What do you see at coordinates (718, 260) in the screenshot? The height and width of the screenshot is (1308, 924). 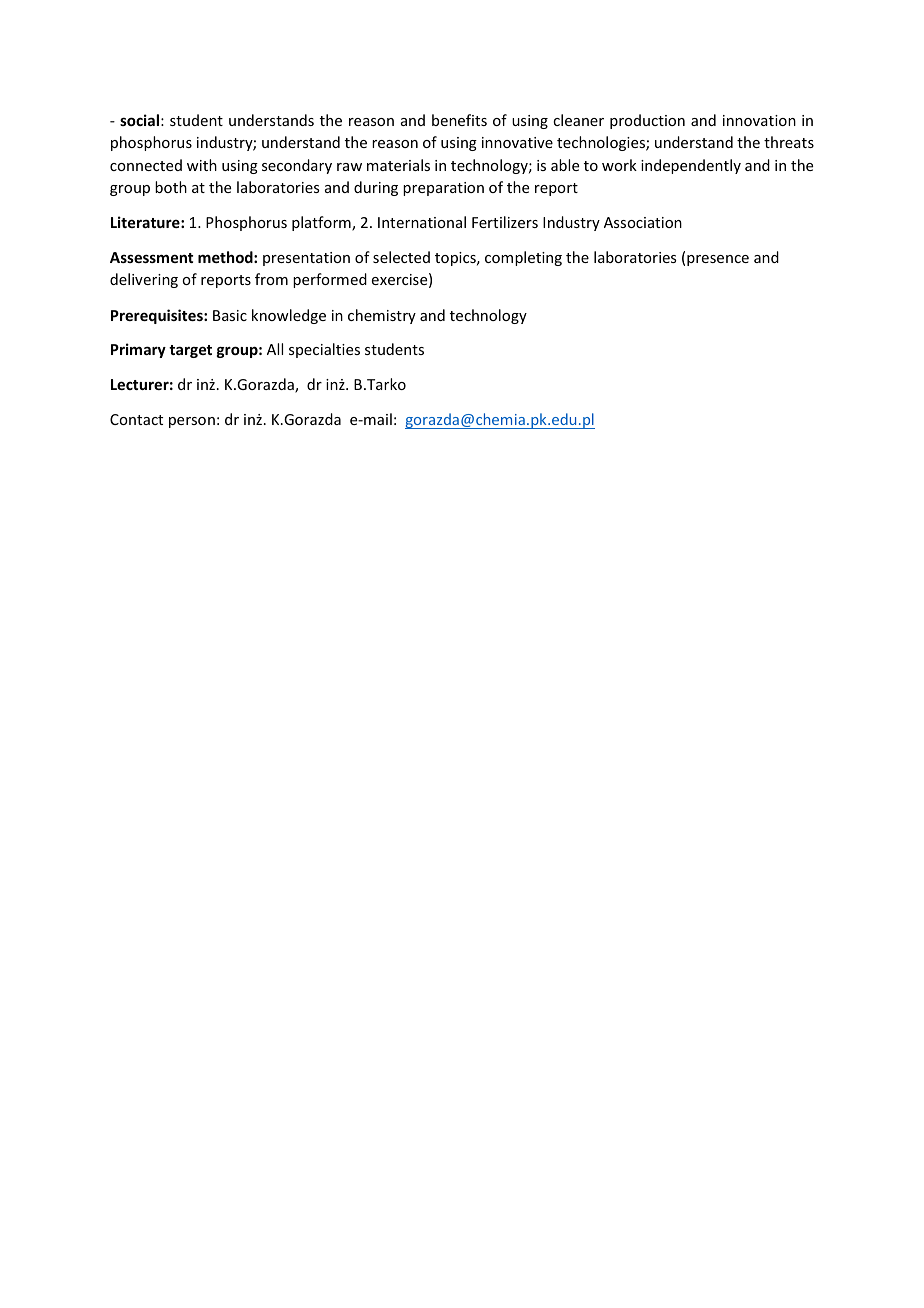 I see `presence` at bounding box center [718, 260].
